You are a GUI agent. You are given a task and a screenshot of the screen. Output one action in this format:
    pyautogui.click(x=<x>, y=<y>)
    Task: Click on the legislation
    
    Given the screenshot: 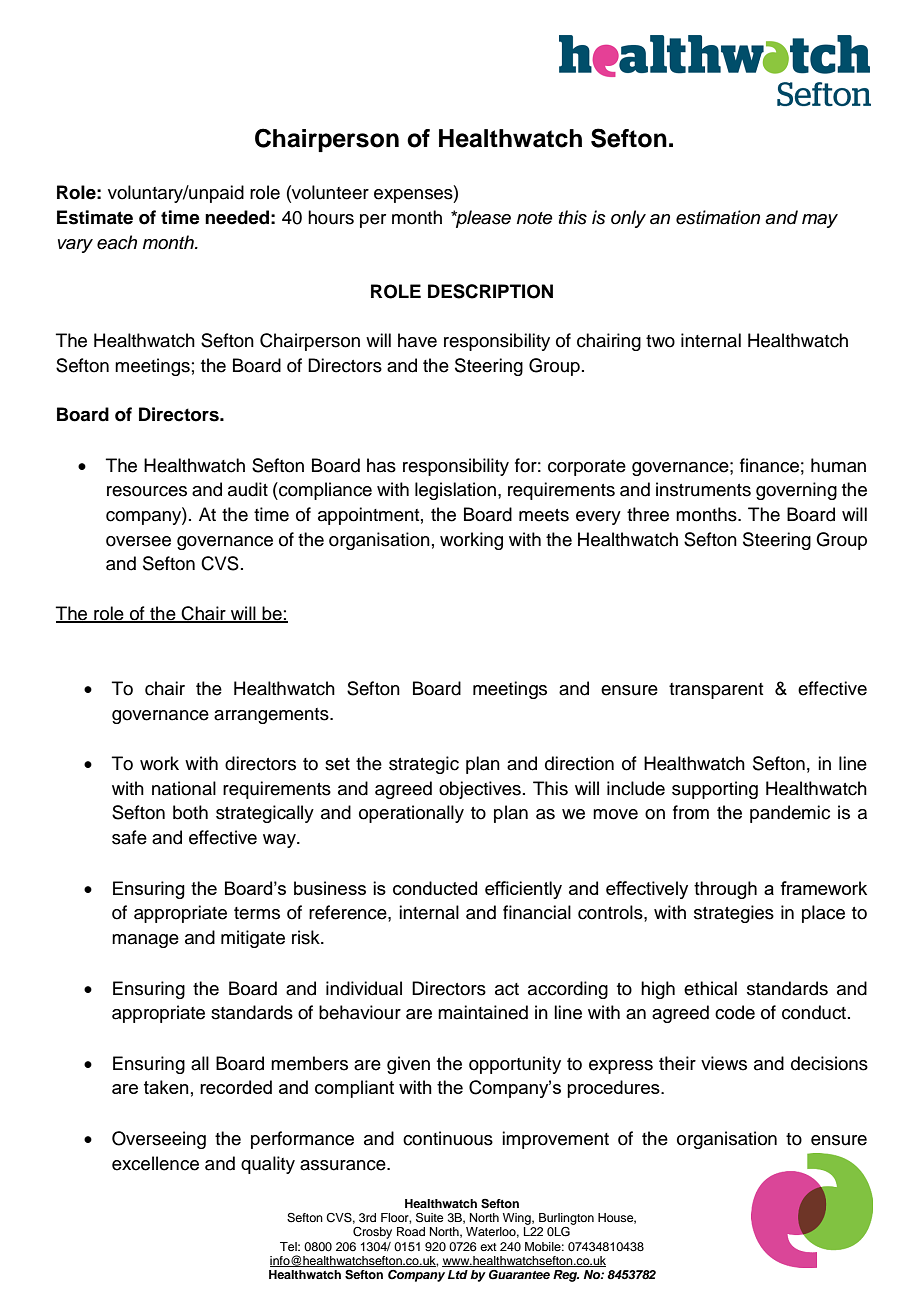 What is the action you would take?
    pyautogui.click(x=455, y=491)
